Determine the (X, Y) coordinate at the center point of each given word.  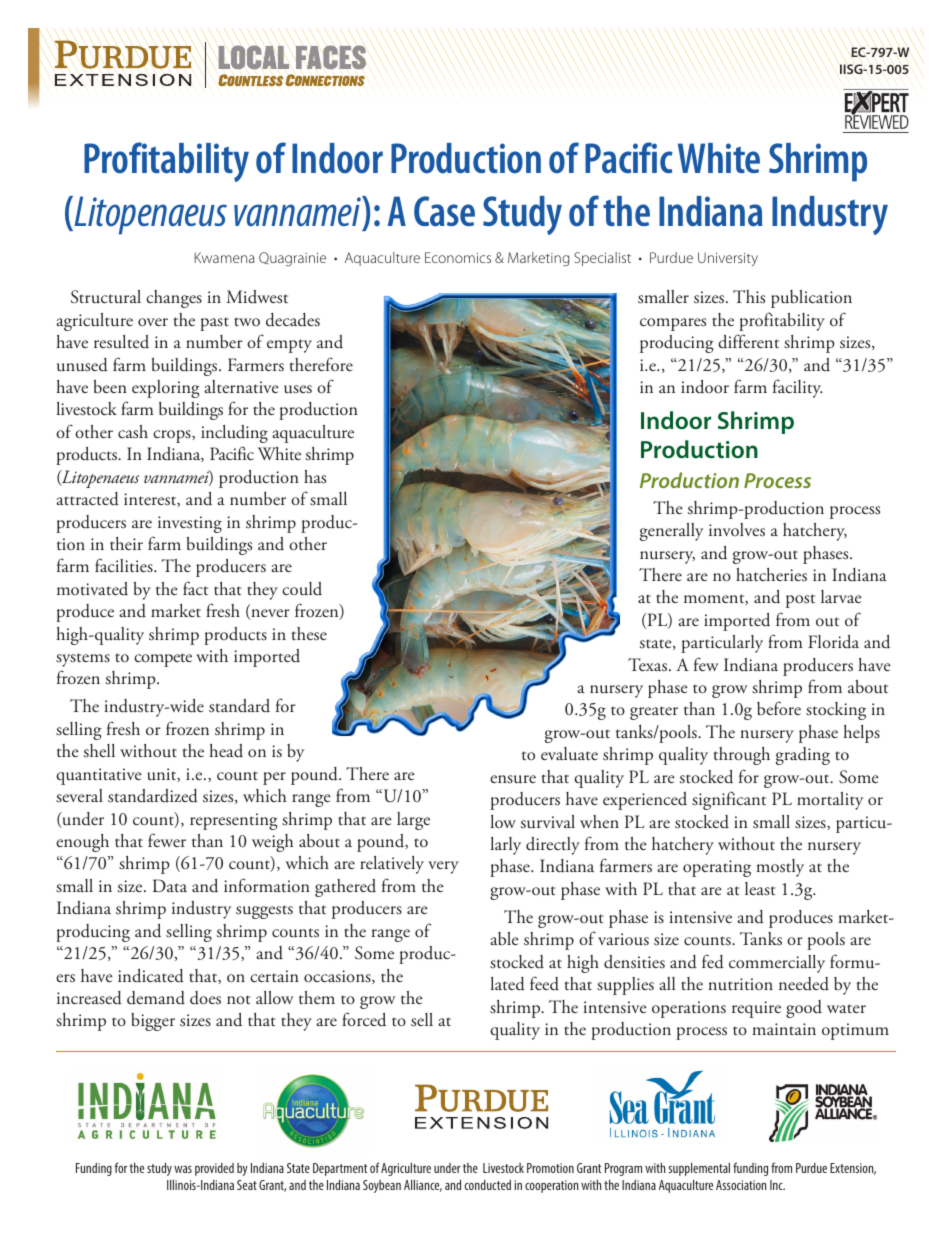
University (728, 259)
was (183, 1169)
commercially (777, 964)
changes (174, 299)
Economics (458, 257)
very (443, 867)
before (779, 708)
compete (163, 660)
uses (298, 389)
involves (737, 530)
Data (170, 885)
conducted (487, 1185)
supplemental (699, 1169)
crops (173, 436)
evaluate (569, 754)
